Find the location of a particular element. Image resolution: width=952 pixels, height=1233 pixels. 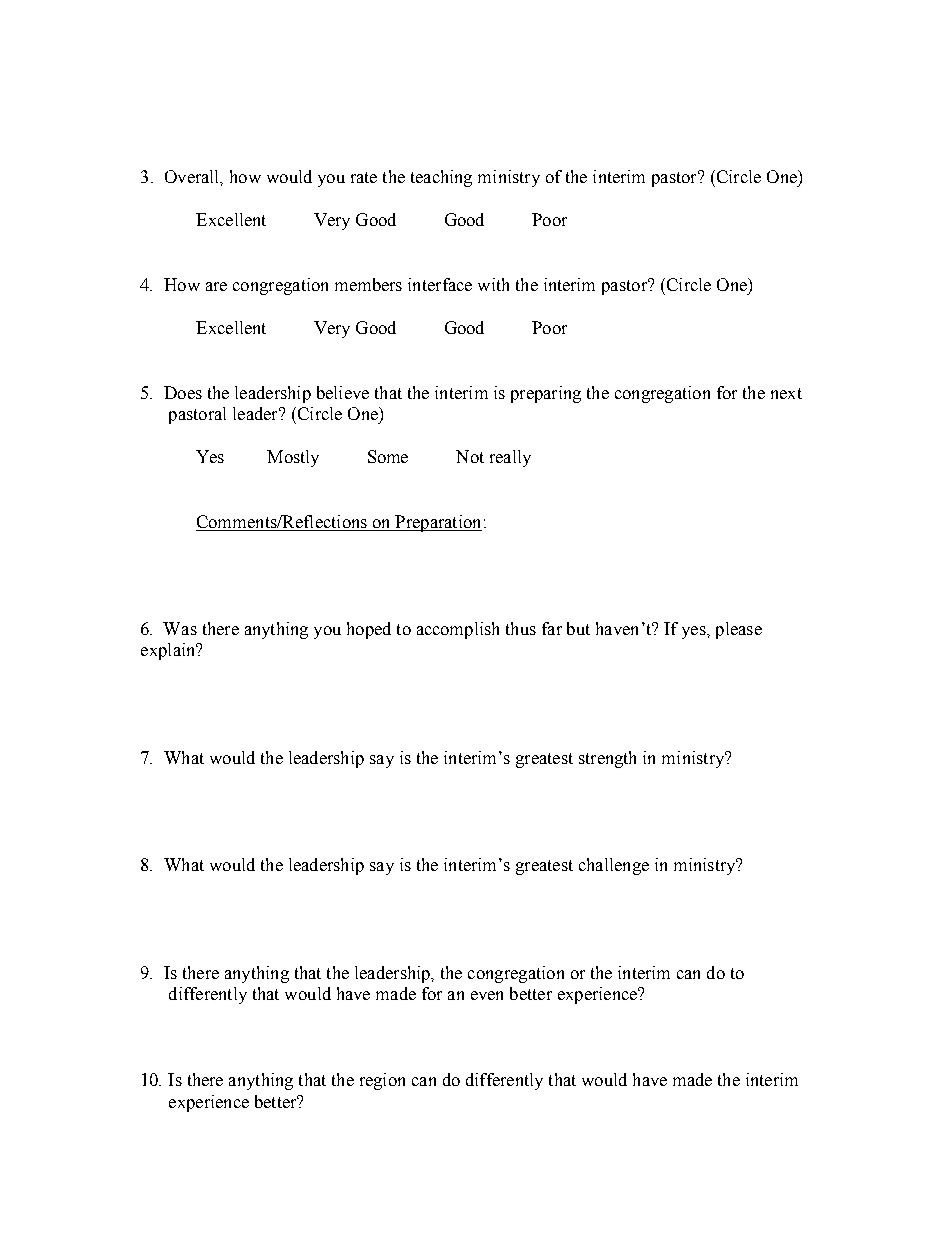

strength is located at coordinates (607, 759).
